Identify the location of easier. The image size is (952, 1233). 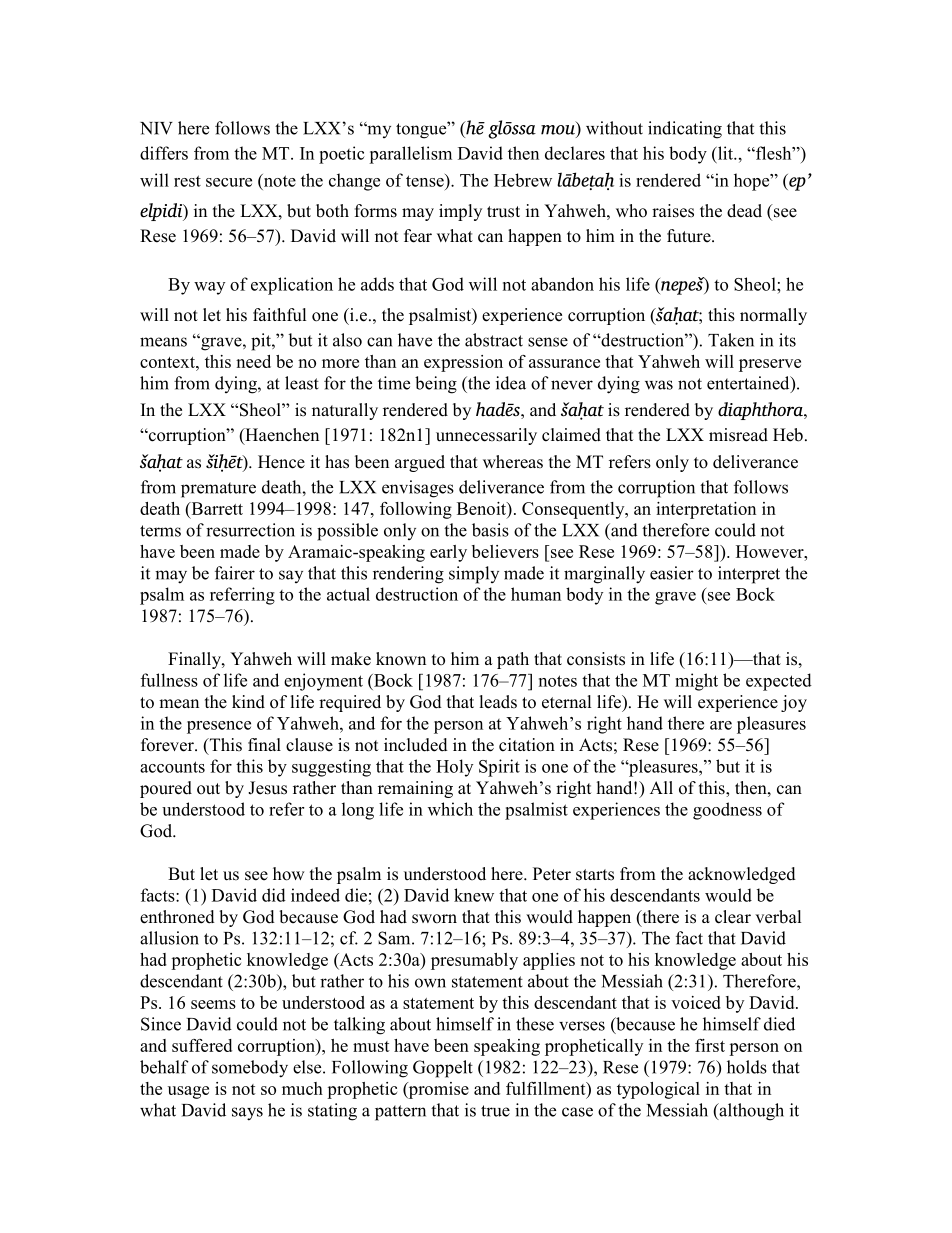
(672, 573).
